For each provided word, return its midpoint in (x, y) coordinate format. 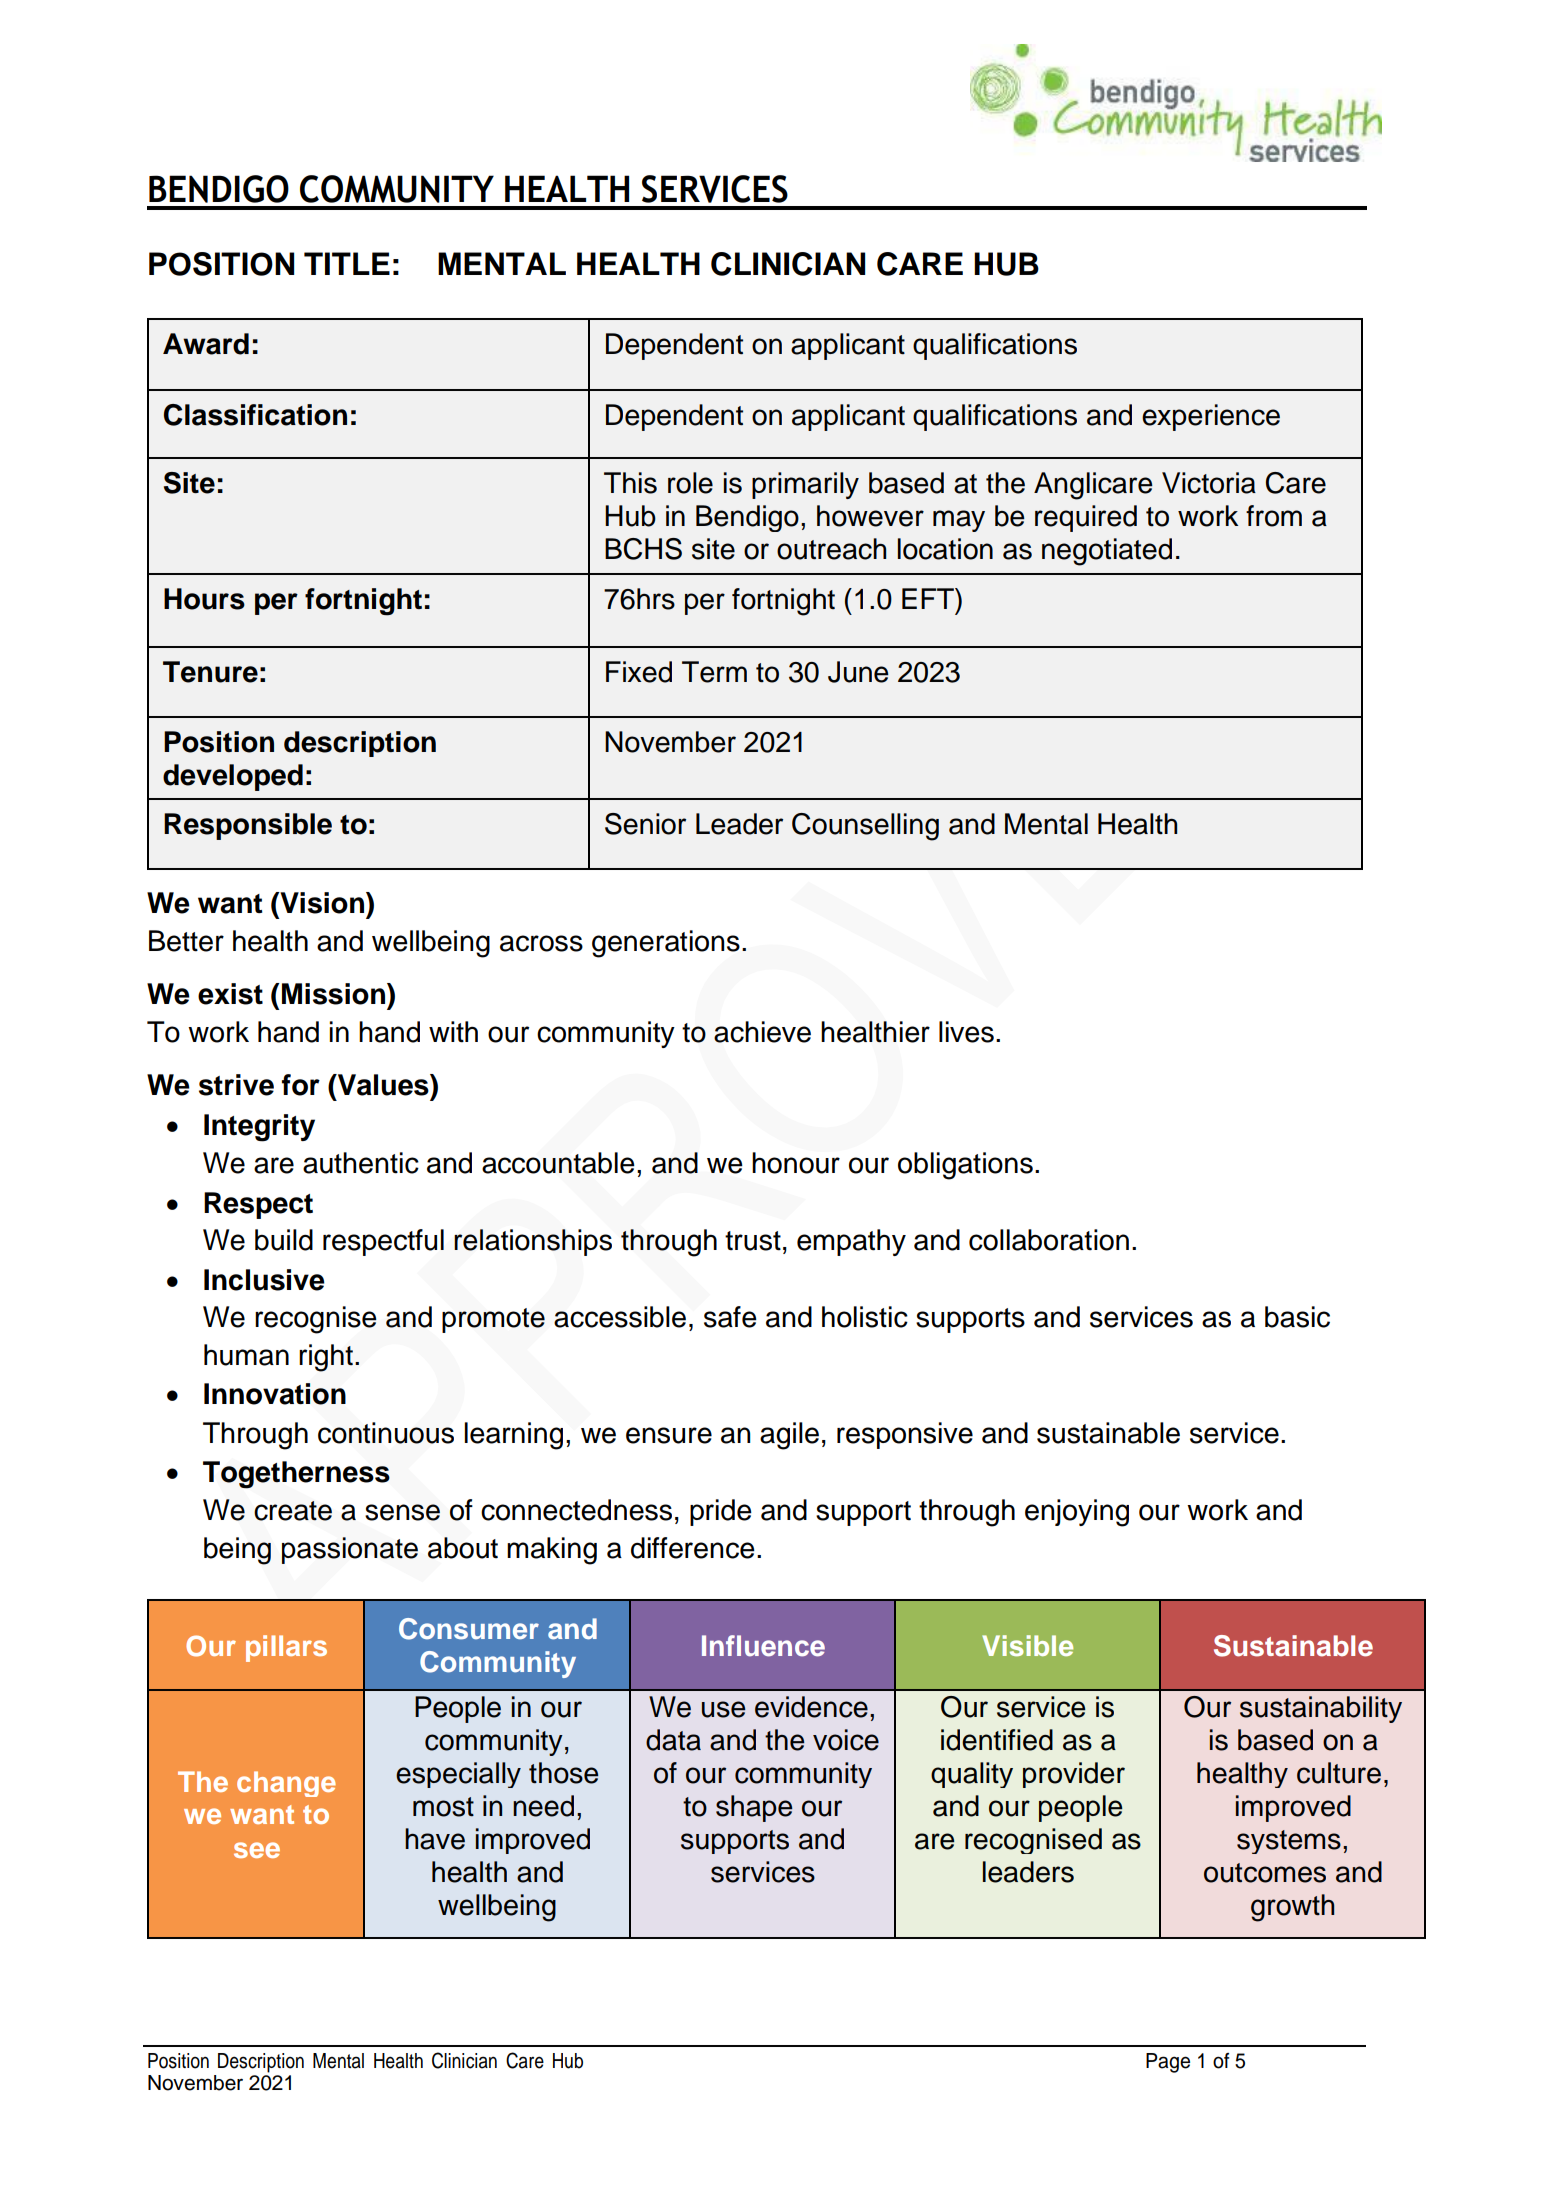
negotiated (1107, 552)
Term (714, 672)
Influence (763, 1646)
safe (730, 1317)
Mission (335, 994)
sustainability (1321, 1709)
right (326, 1358)
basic (1297, 1317)
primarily (805, 485)
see (257, 1850)
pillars (286, 1648)
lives (966, 1032)
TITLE (347, 263)
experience (1211, 417)
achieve (762, 1032)
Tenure (210, 672)
